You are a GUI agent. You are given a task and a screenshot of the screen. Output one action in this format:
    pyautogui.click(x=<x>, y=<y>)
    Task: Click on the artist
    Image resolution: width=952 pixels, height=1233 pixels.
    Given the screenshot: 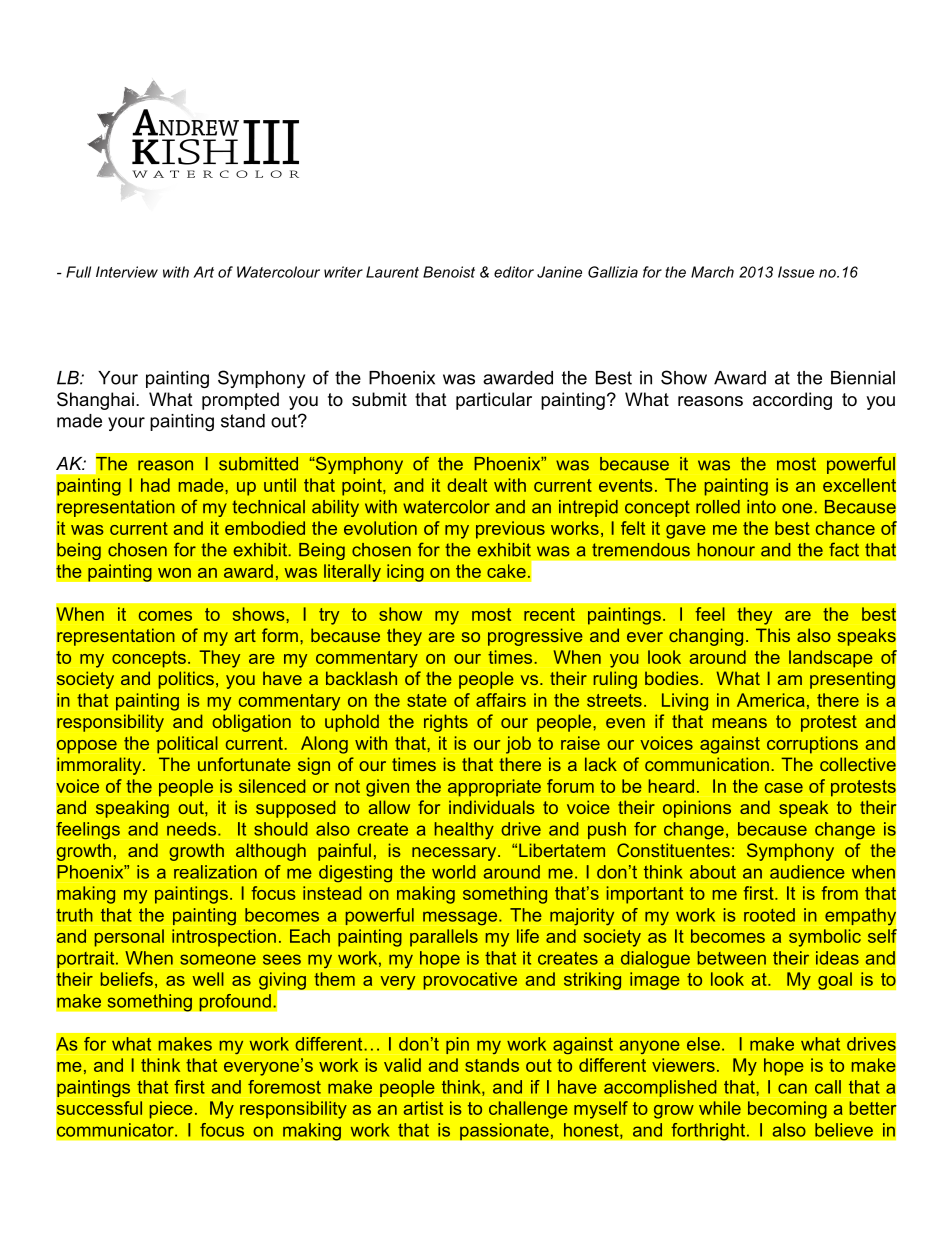 What is the action you would take?
    pyautogui.click(x=423, y=1108)
